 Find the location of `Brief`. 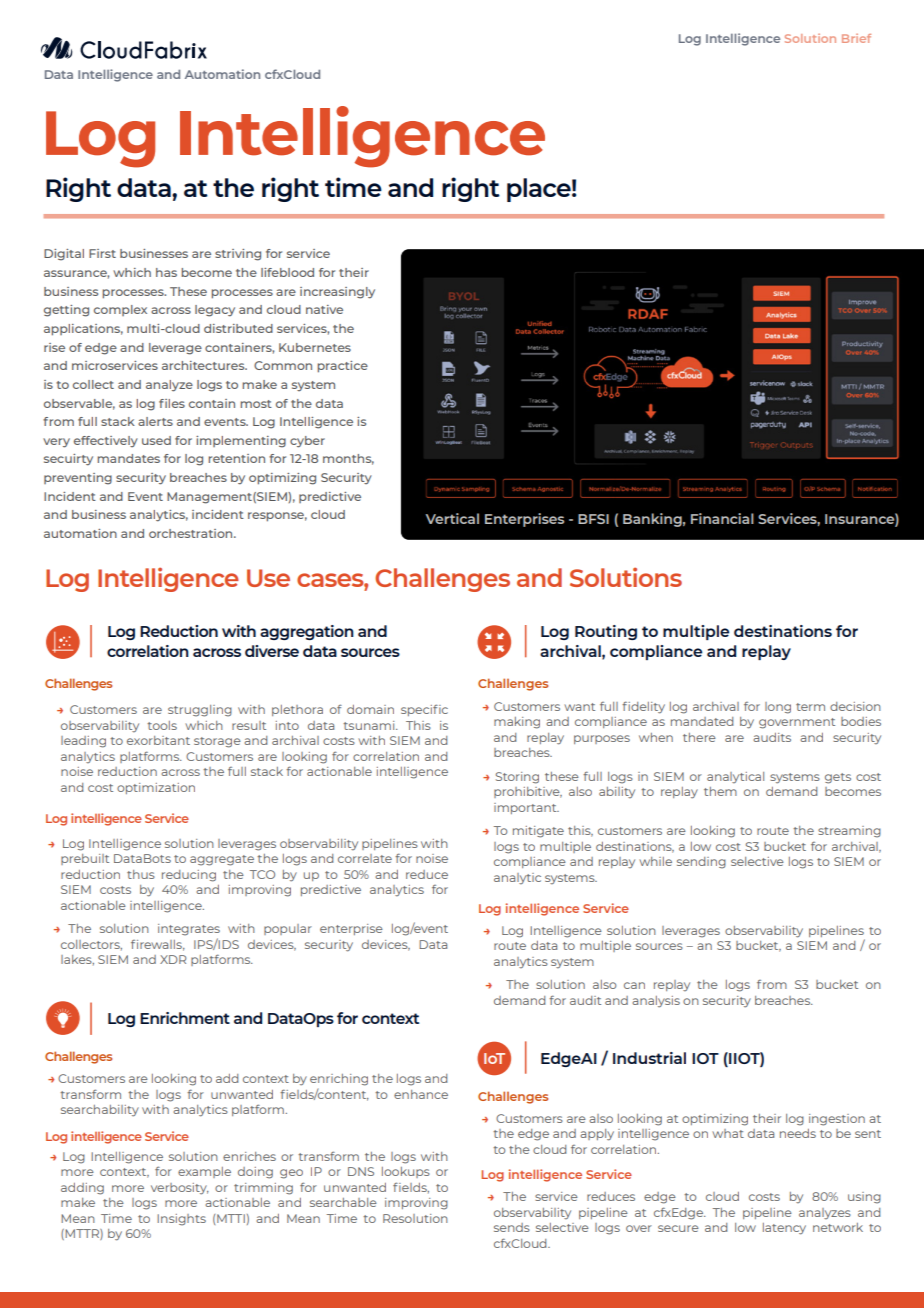

Brief is located at coordinates (856, 38).
